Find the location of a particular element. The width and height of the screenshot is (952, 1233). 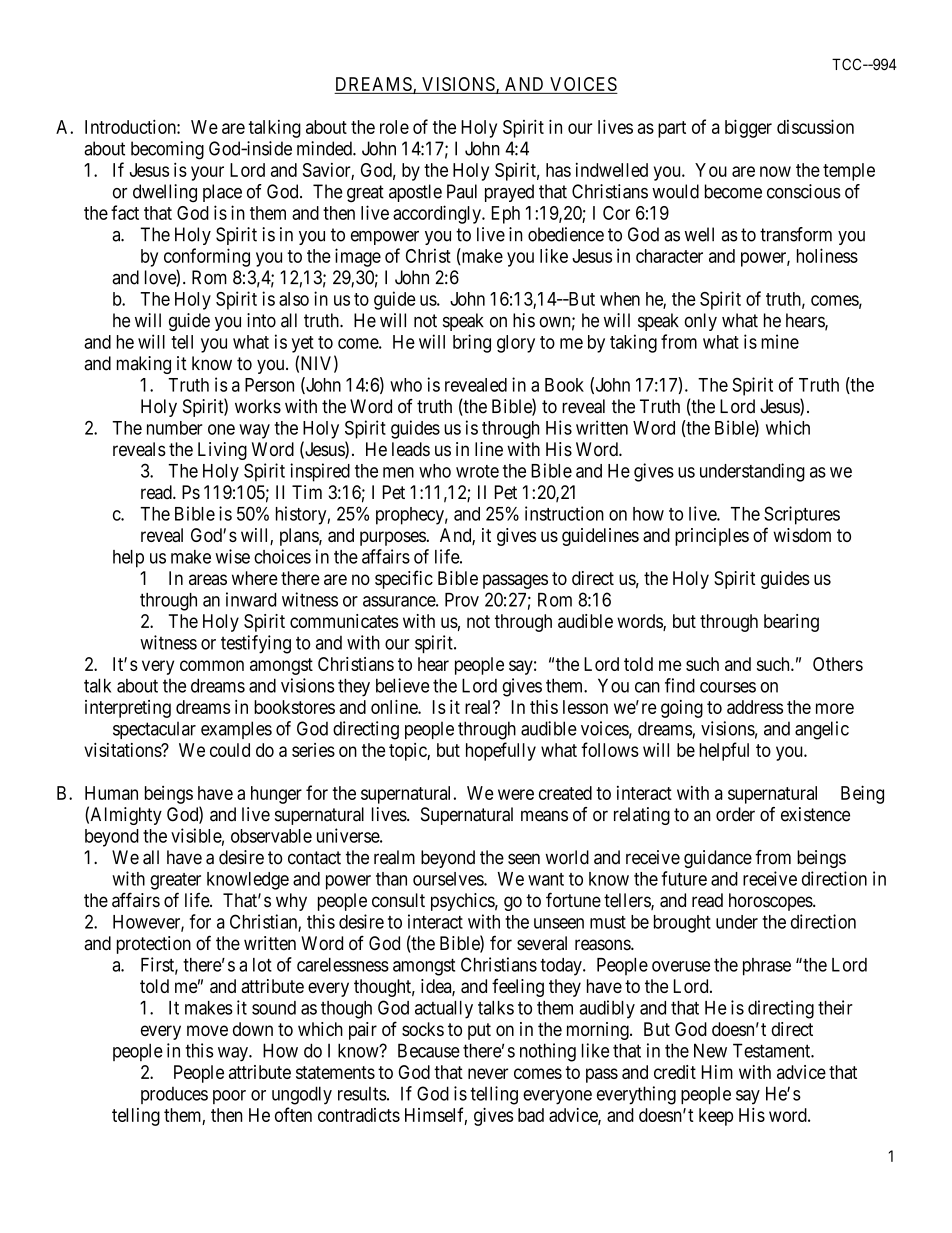

never is located at coordinates (488, 1073).
